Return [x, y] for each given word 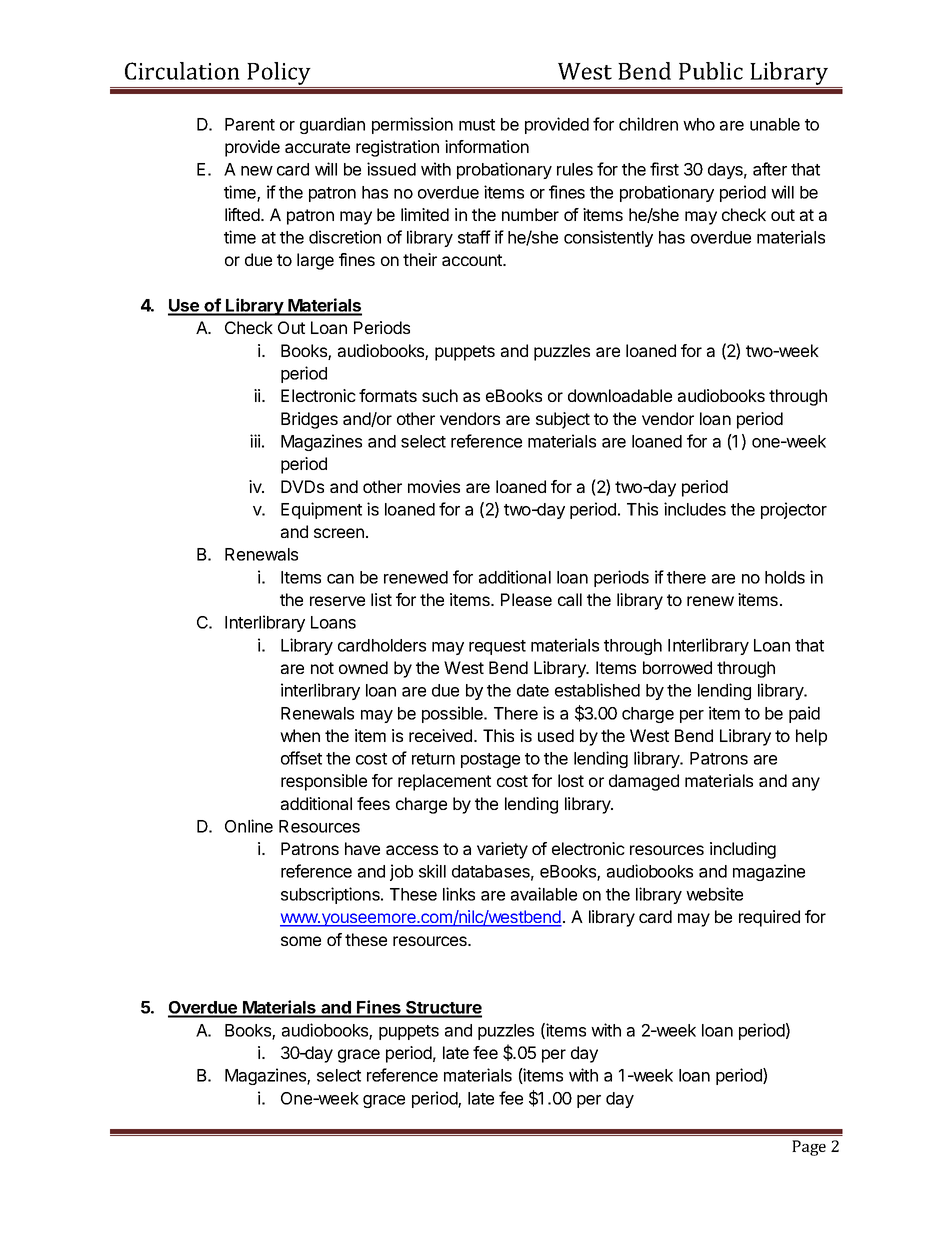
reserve [337, 601]
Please [526, 599]
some [301, 941]
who [699, 124]
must [477, 125]
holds [785, 577]
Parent [250, 124]
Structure [443, 1009]
